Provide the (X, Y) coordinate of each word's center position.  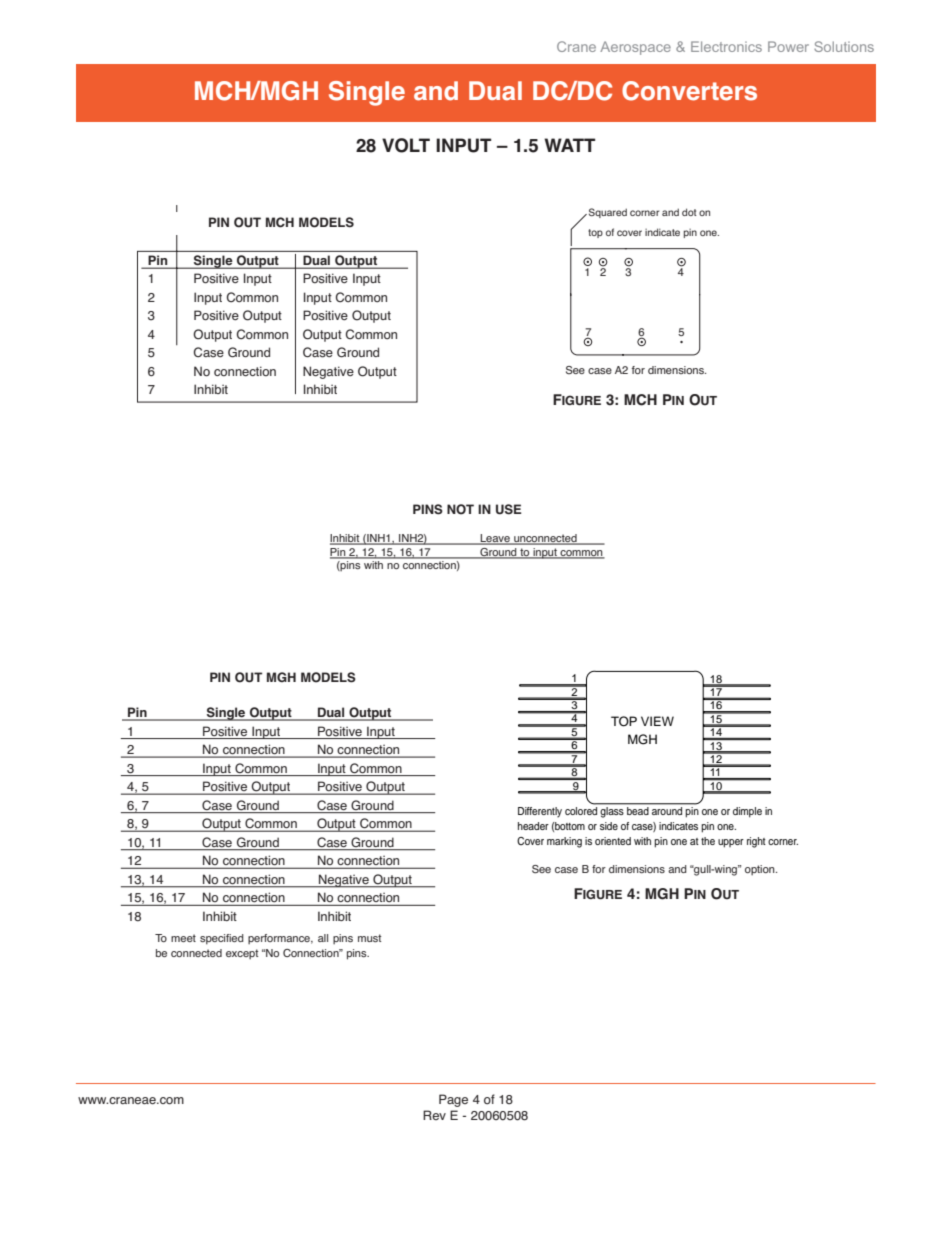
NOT (460, 509)
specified (222, 939)
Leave (495, 539)
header (533, 826)
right (756, 842)
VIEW (657, 721)
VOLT (406, 145)
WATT (569, 145)
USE (509, 509)
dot (689, 212)
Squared (608, 213)
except (242, 954)
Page (453, 1100)
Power (788, 46)
